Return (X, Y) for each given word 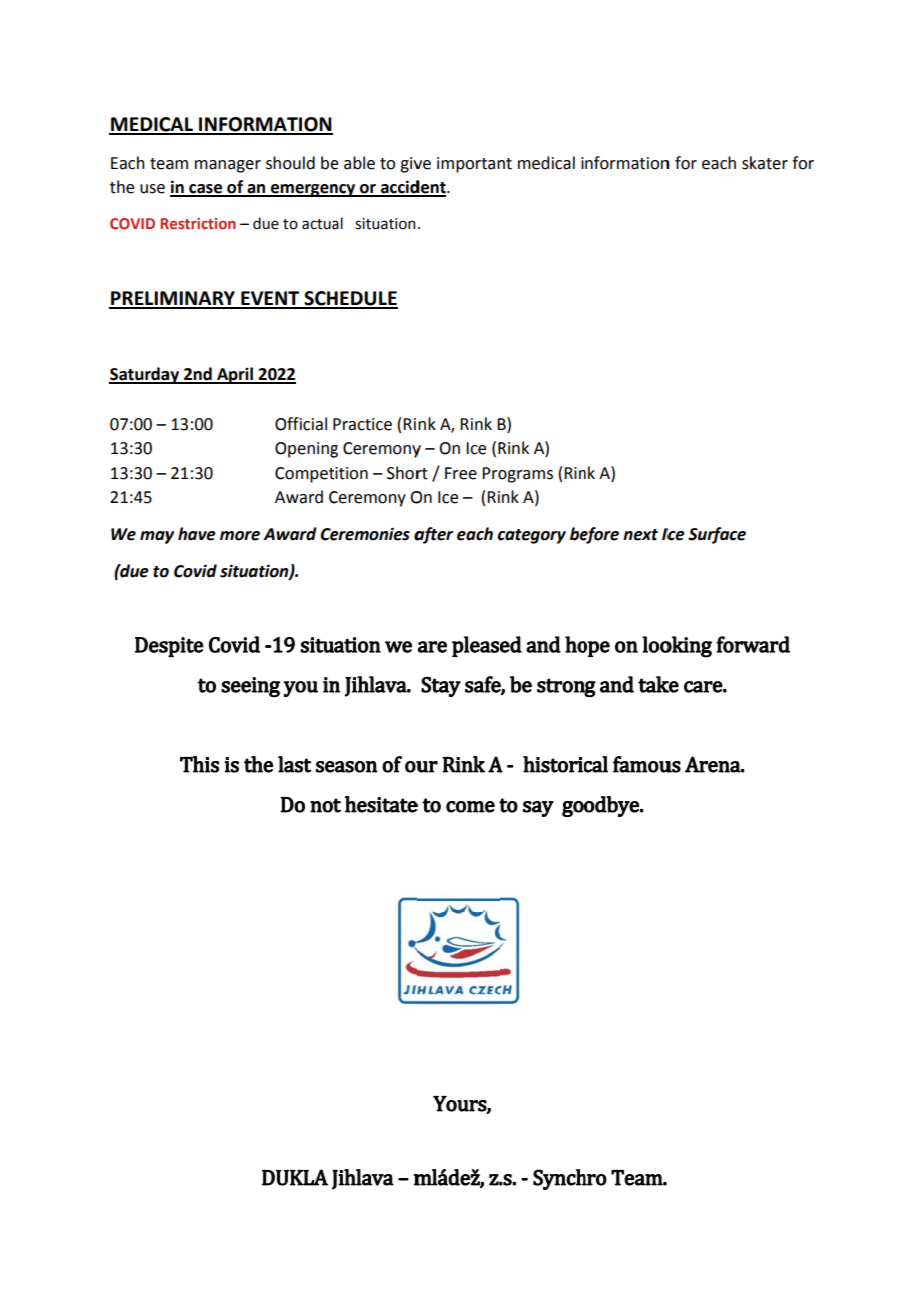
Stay (441, 687)
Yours (460, 1104)
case (205, 190)
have (197, 534)
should (290, 163)
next (640, 535)
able (359, 163)
